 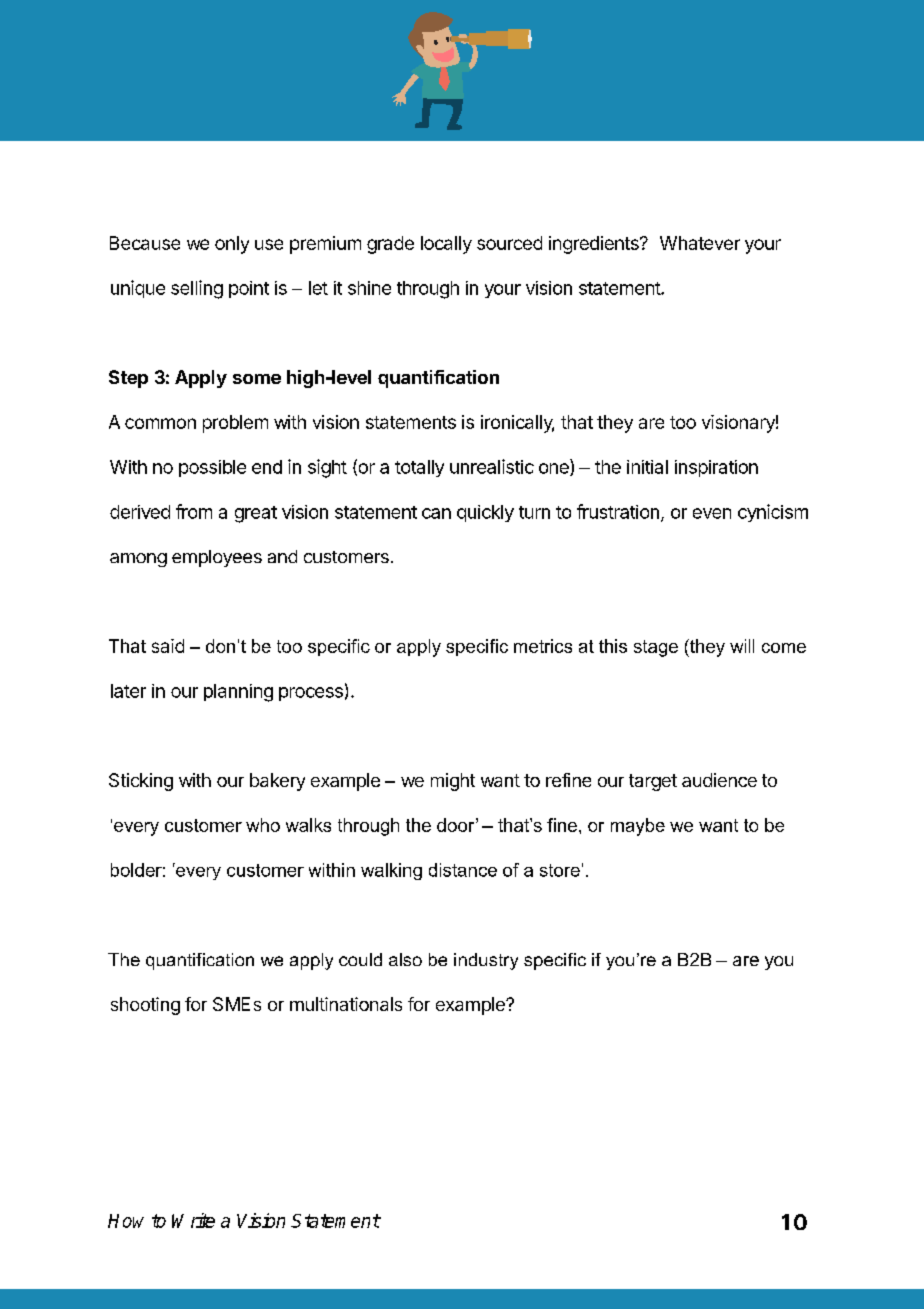 What do you see at coordinates (453, 782) in the document?
I see `might` at bounding box center [453, 782].
